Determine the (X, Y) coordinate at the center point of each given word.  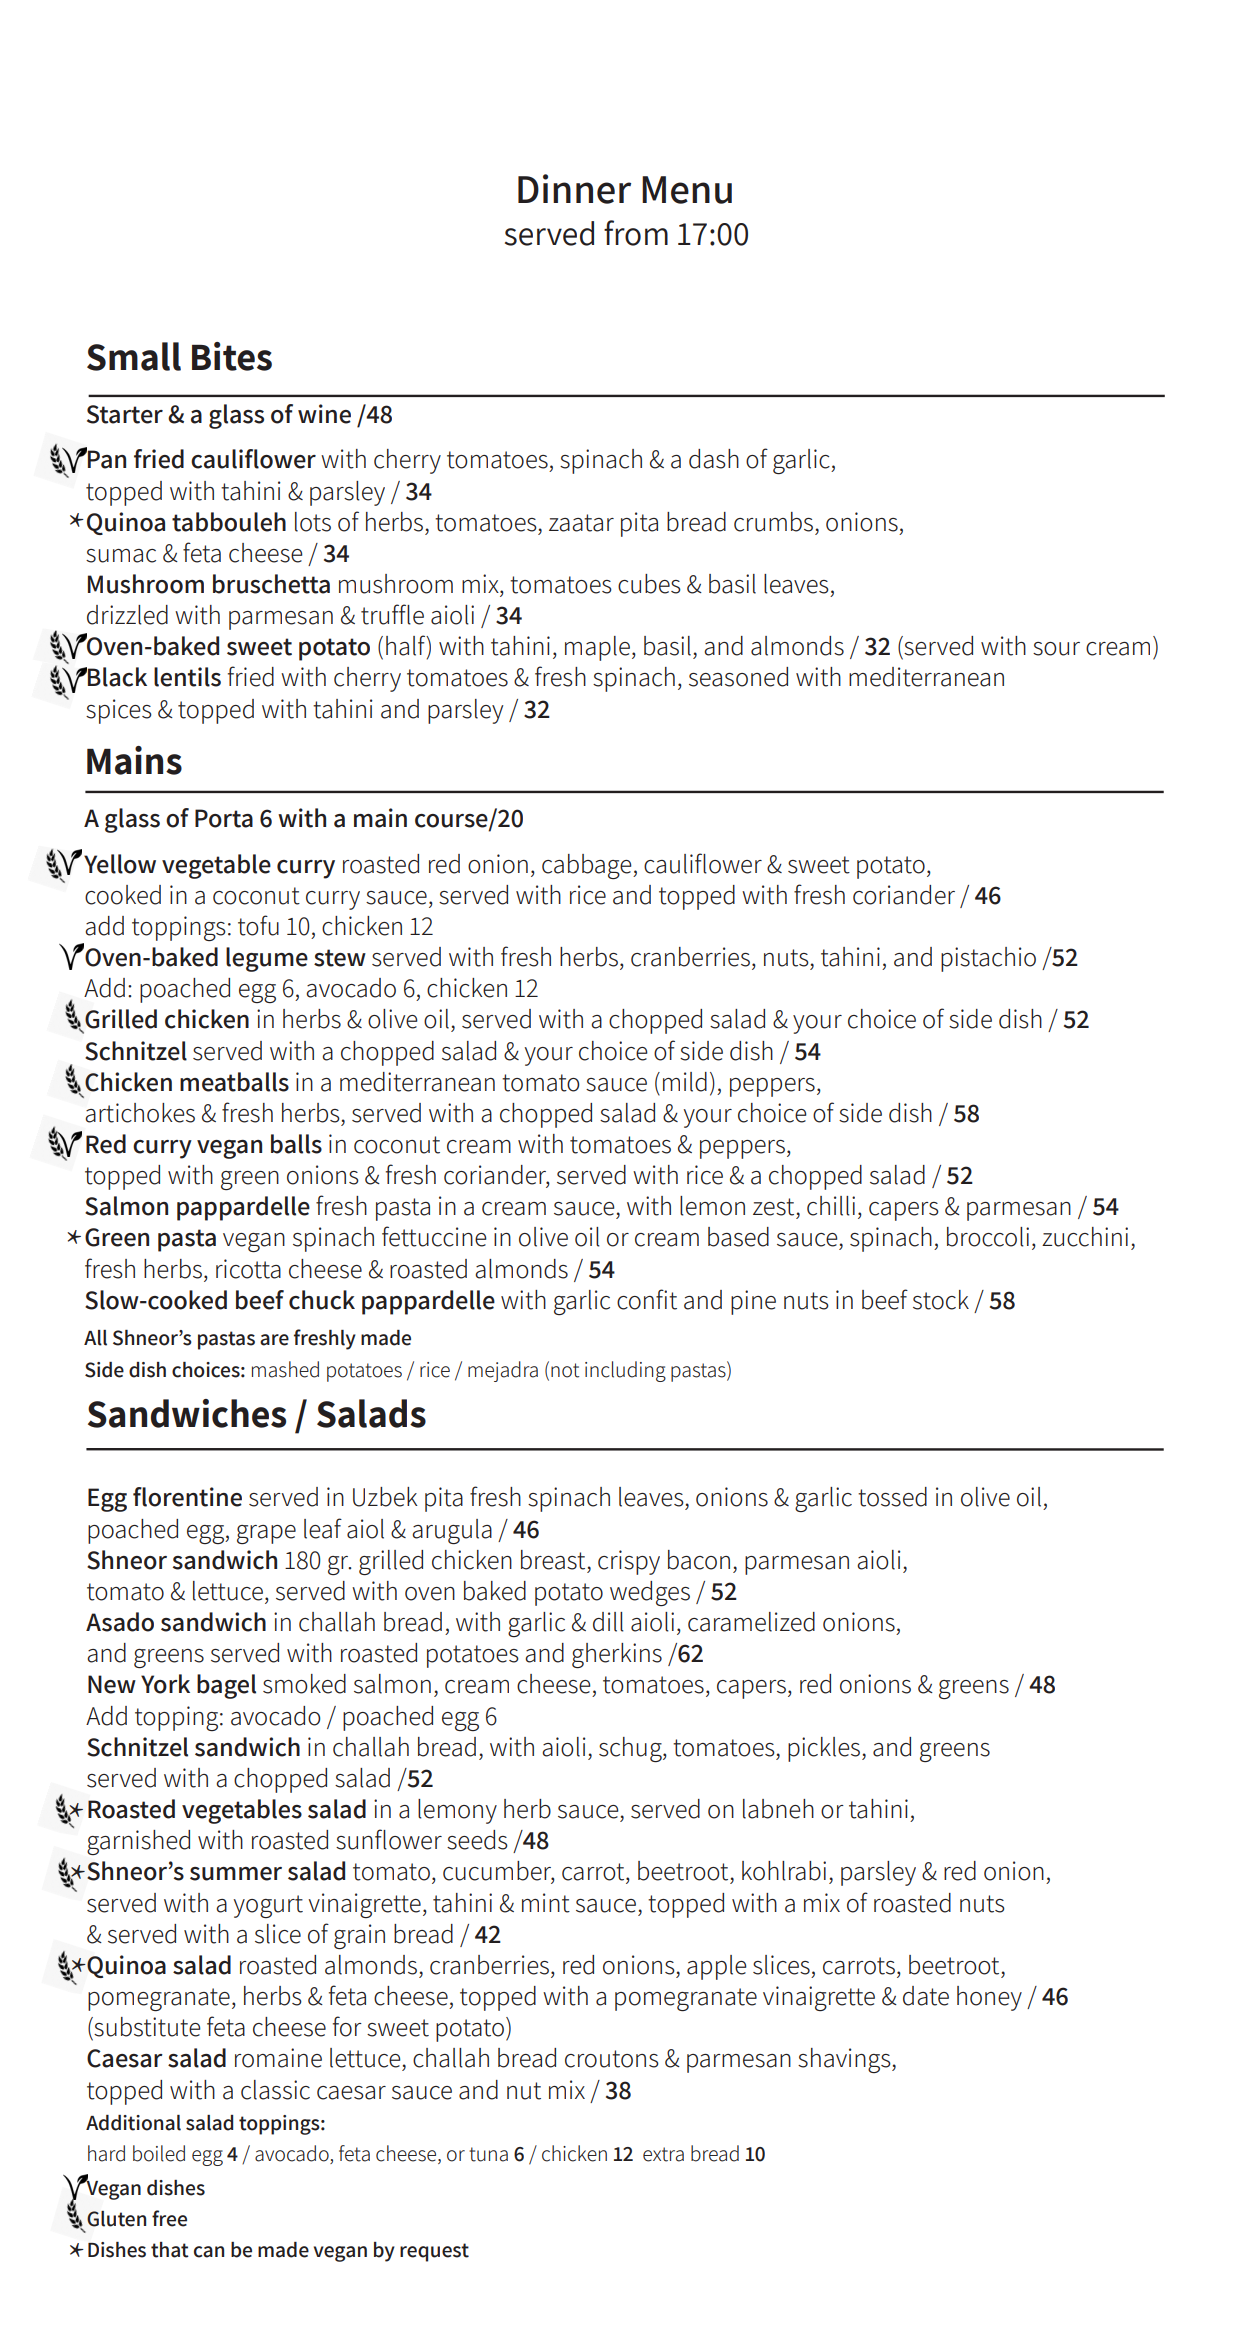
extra (663, 2154)
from (636, 233)
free (169, 2218)
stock (941, 1300)
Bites (232, 356)
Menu (687, 190)
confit (647, 1299)
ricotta (248, 1269)
